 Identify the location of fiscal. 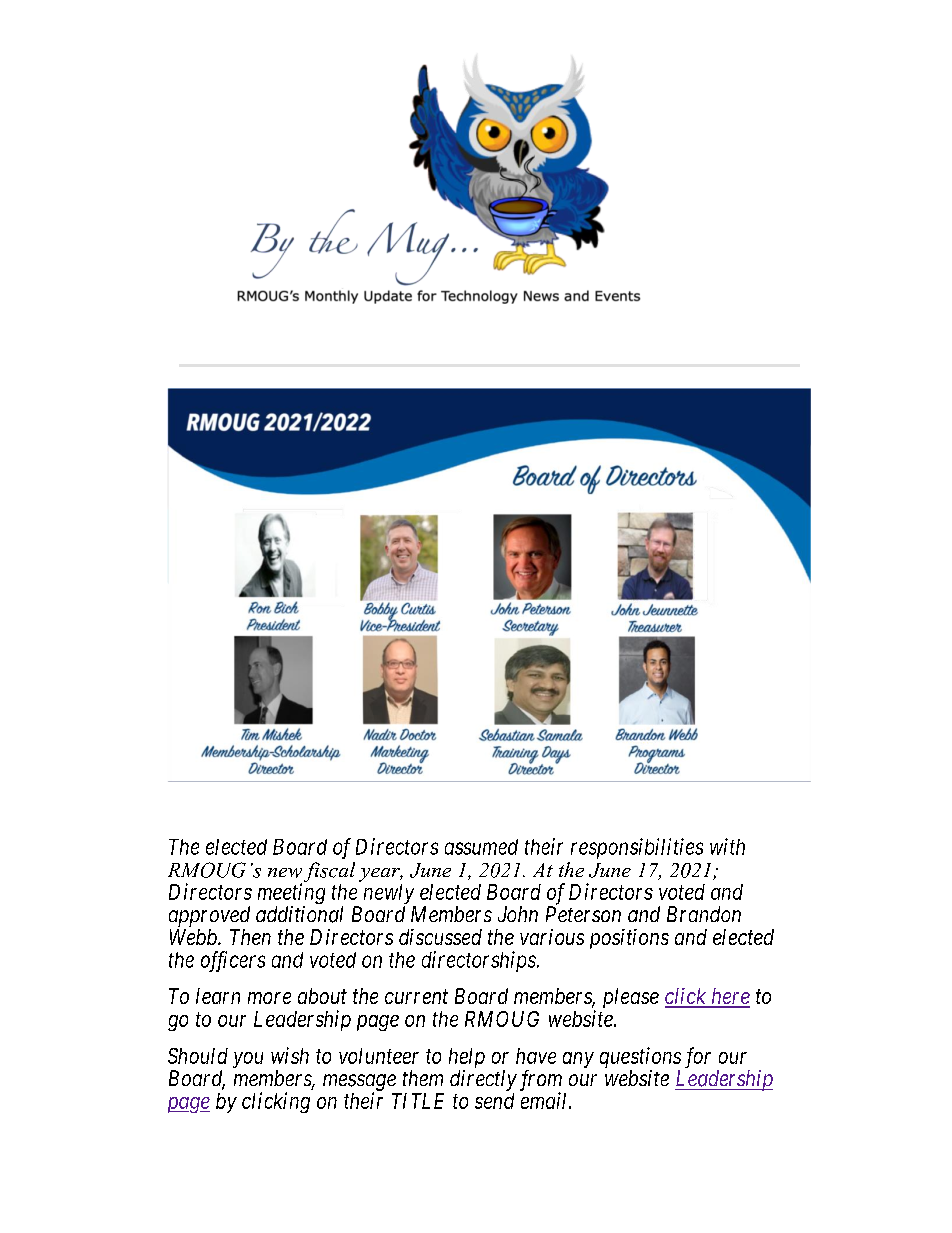
(329, 872).
